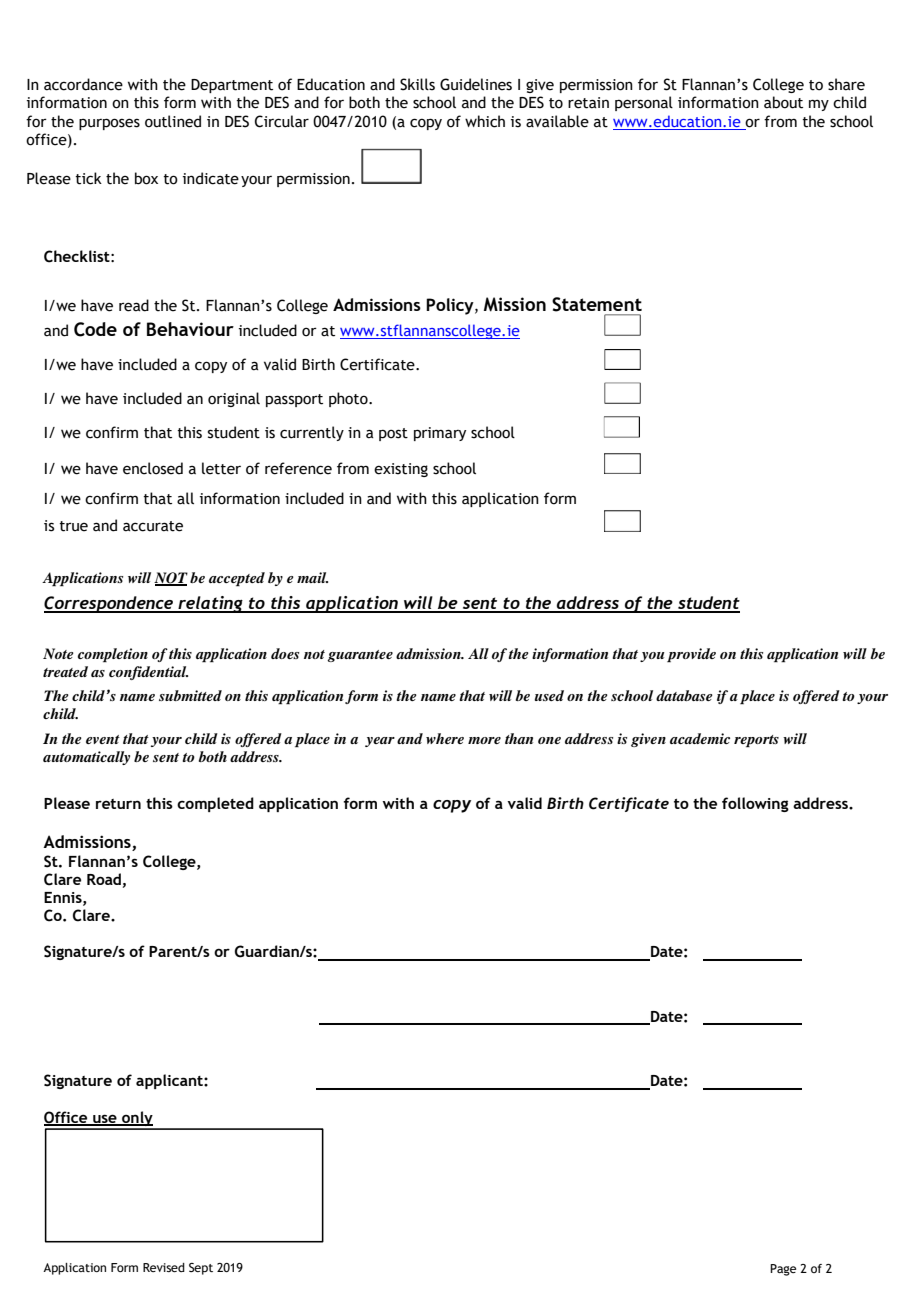 This image has width=924, height=1307. What do you see at coordinates (485, 121) in the image?
I see `which` at bounding box center [485, 121].
